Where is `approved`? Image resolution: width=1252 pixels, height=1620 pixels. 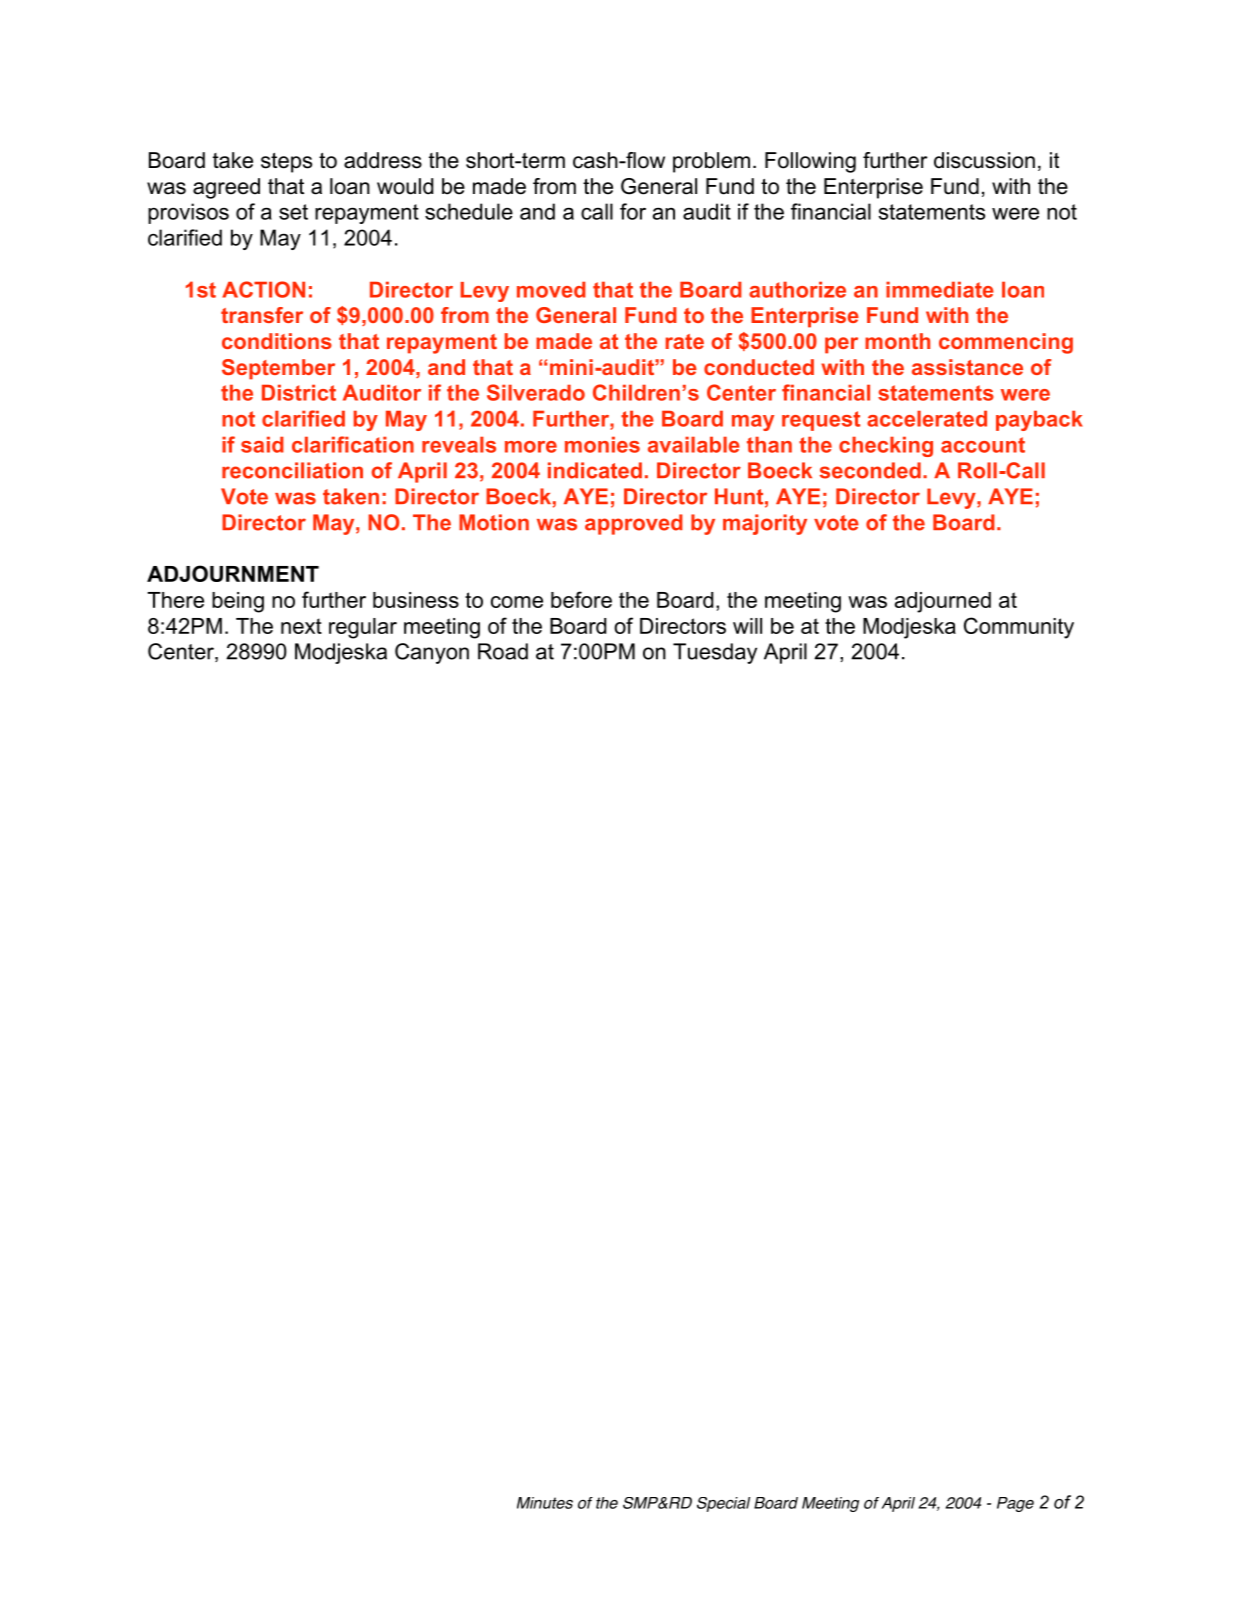
approved is located at coordinates (634, 524).
